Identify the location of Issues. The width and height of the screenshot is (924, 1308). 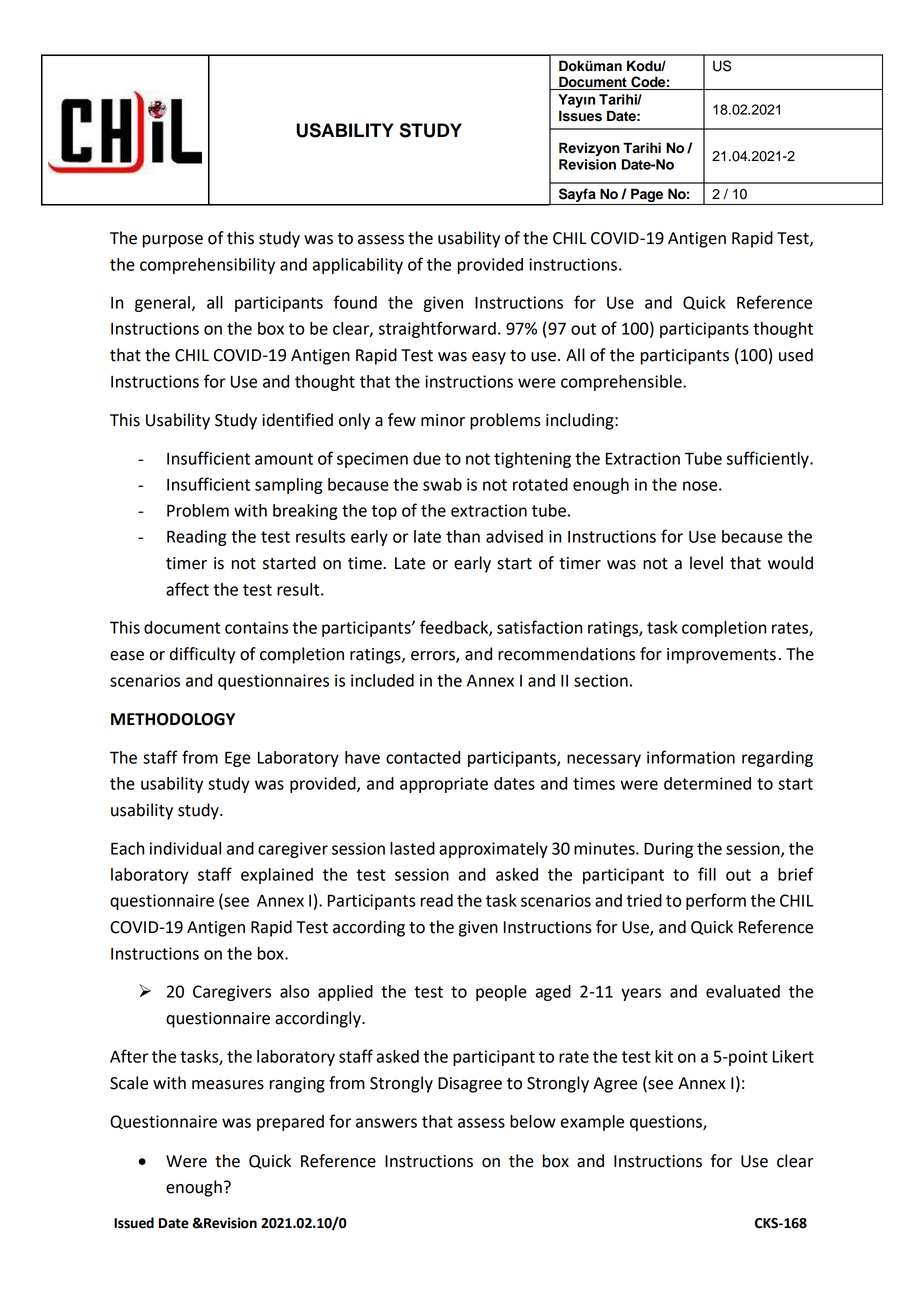
(580, 116).
